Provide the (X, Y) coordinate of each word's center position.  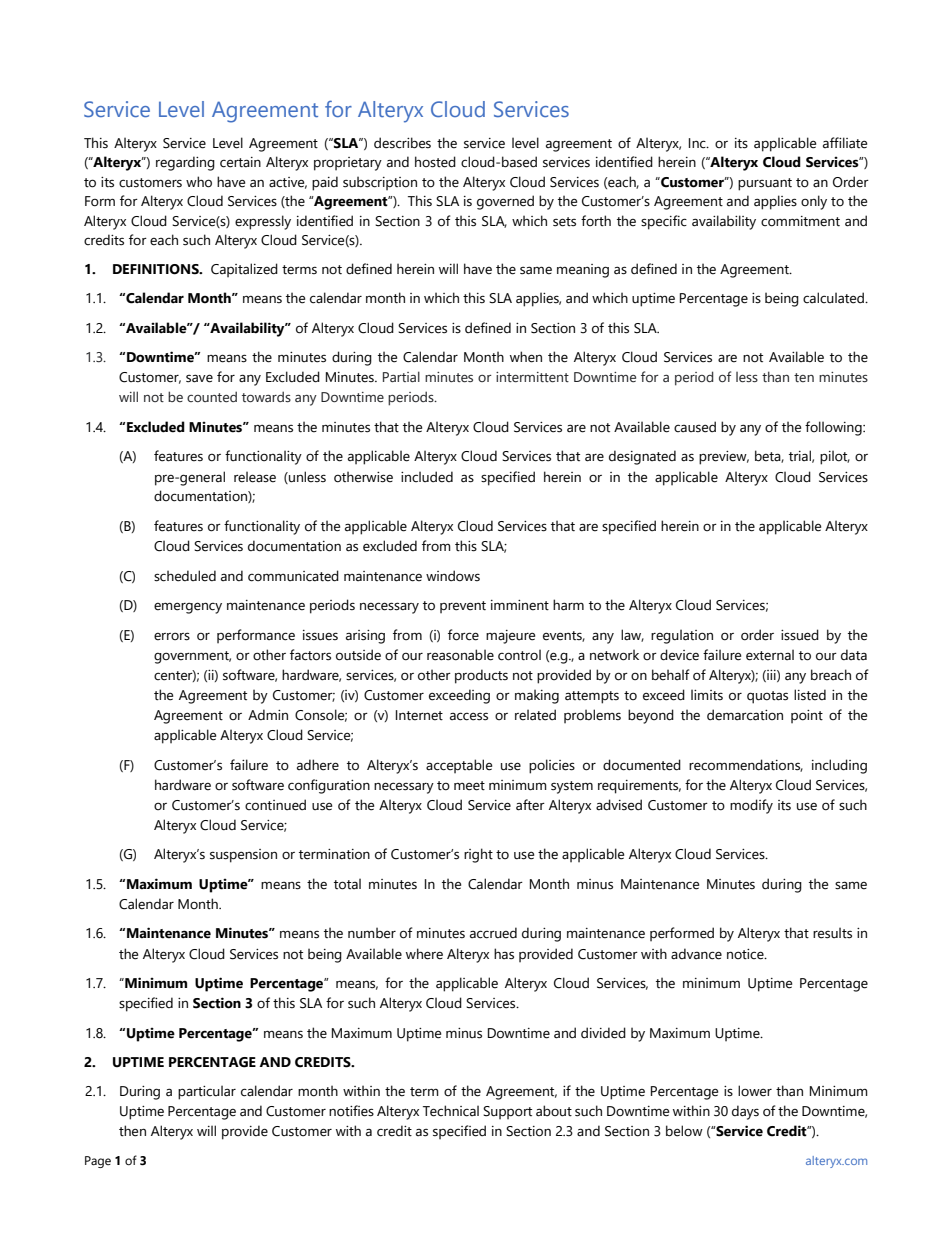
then (132, 1131)
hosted (435, 162)
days (745, 1112)
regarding (185, 163)
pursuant (765, 184)
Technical (451, 1111)
